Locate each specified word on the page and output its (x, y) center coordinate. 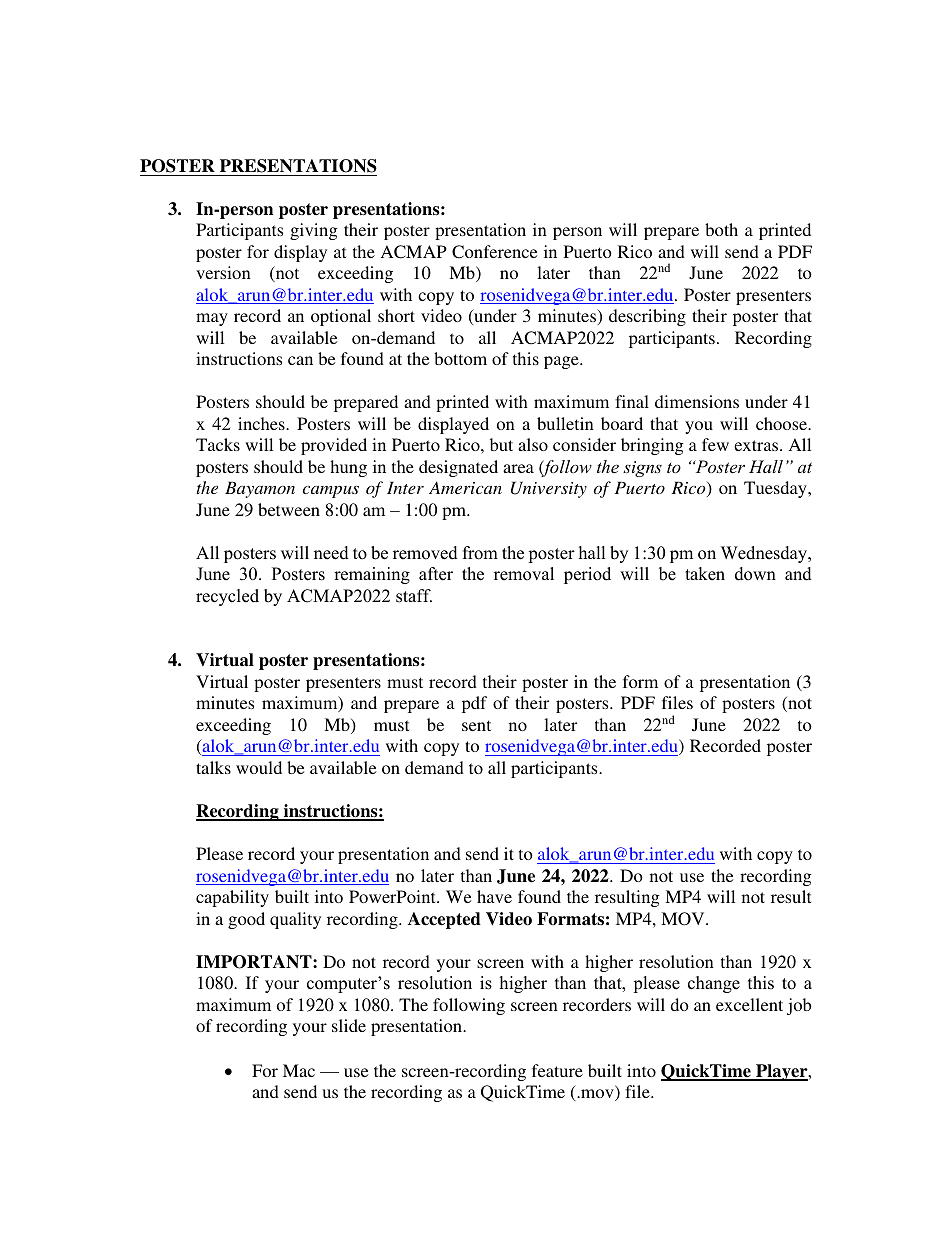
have (494, 896)
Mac (299, 1070)
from (480, 553)
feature (557, 1070)
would (259, 767)
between (289, 509)
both (721, 229)
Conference (494, 252)
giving (314, 231)
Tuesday (776, 489)
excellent (749, 1004)
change (714, 984)
